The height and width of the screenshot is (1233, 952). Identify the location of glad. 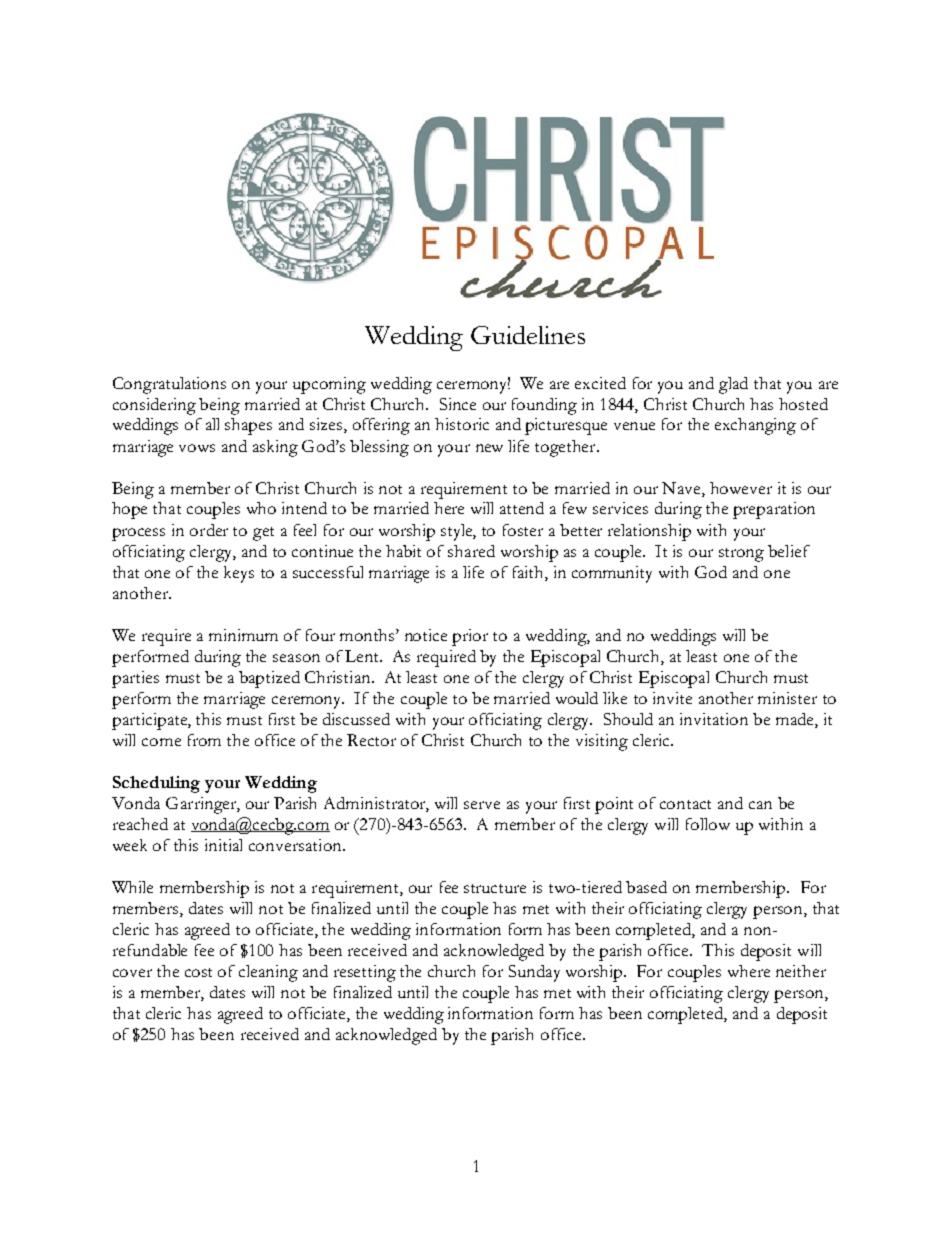
(733, 385).
